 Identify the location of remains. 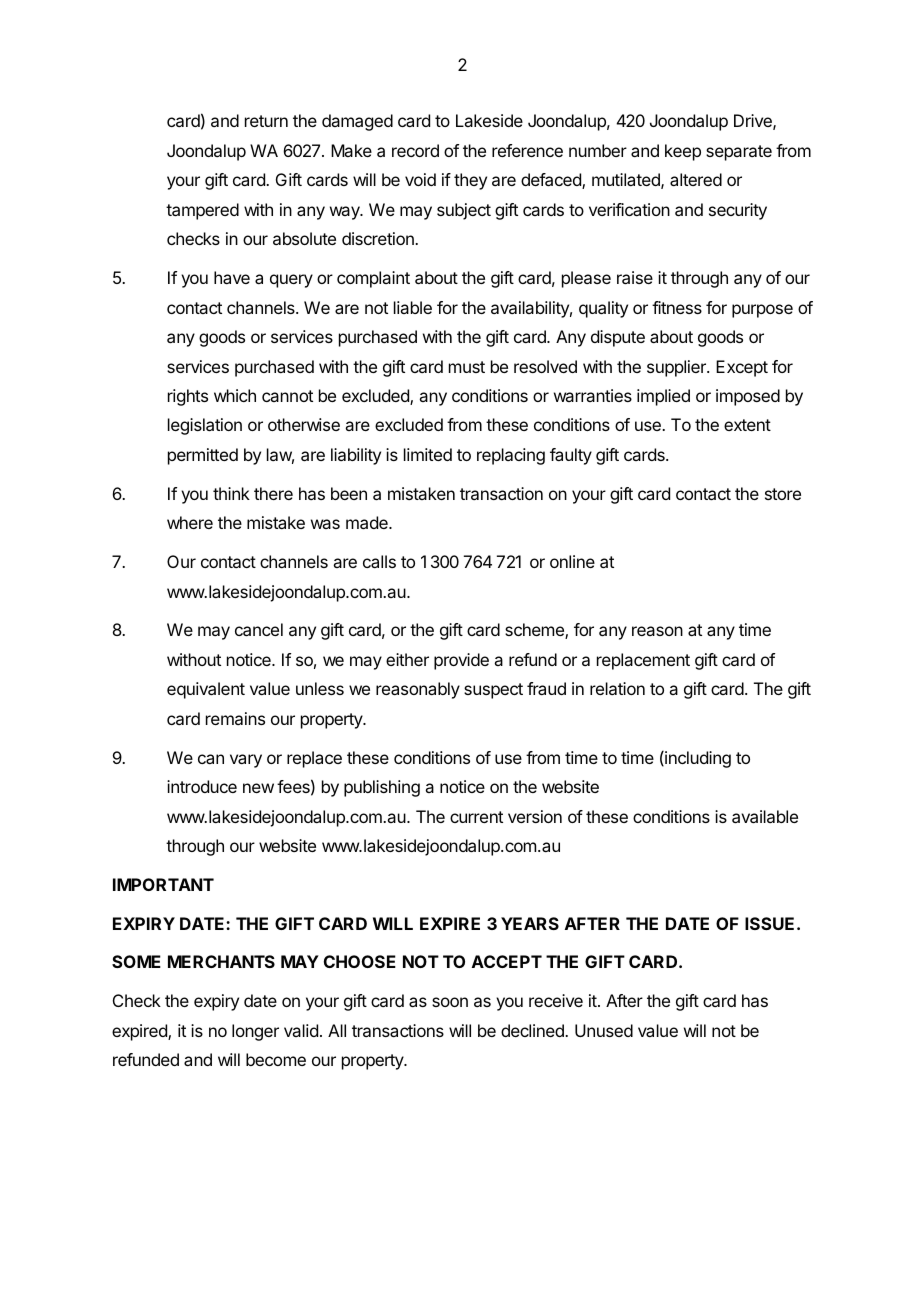
(235, 718).
